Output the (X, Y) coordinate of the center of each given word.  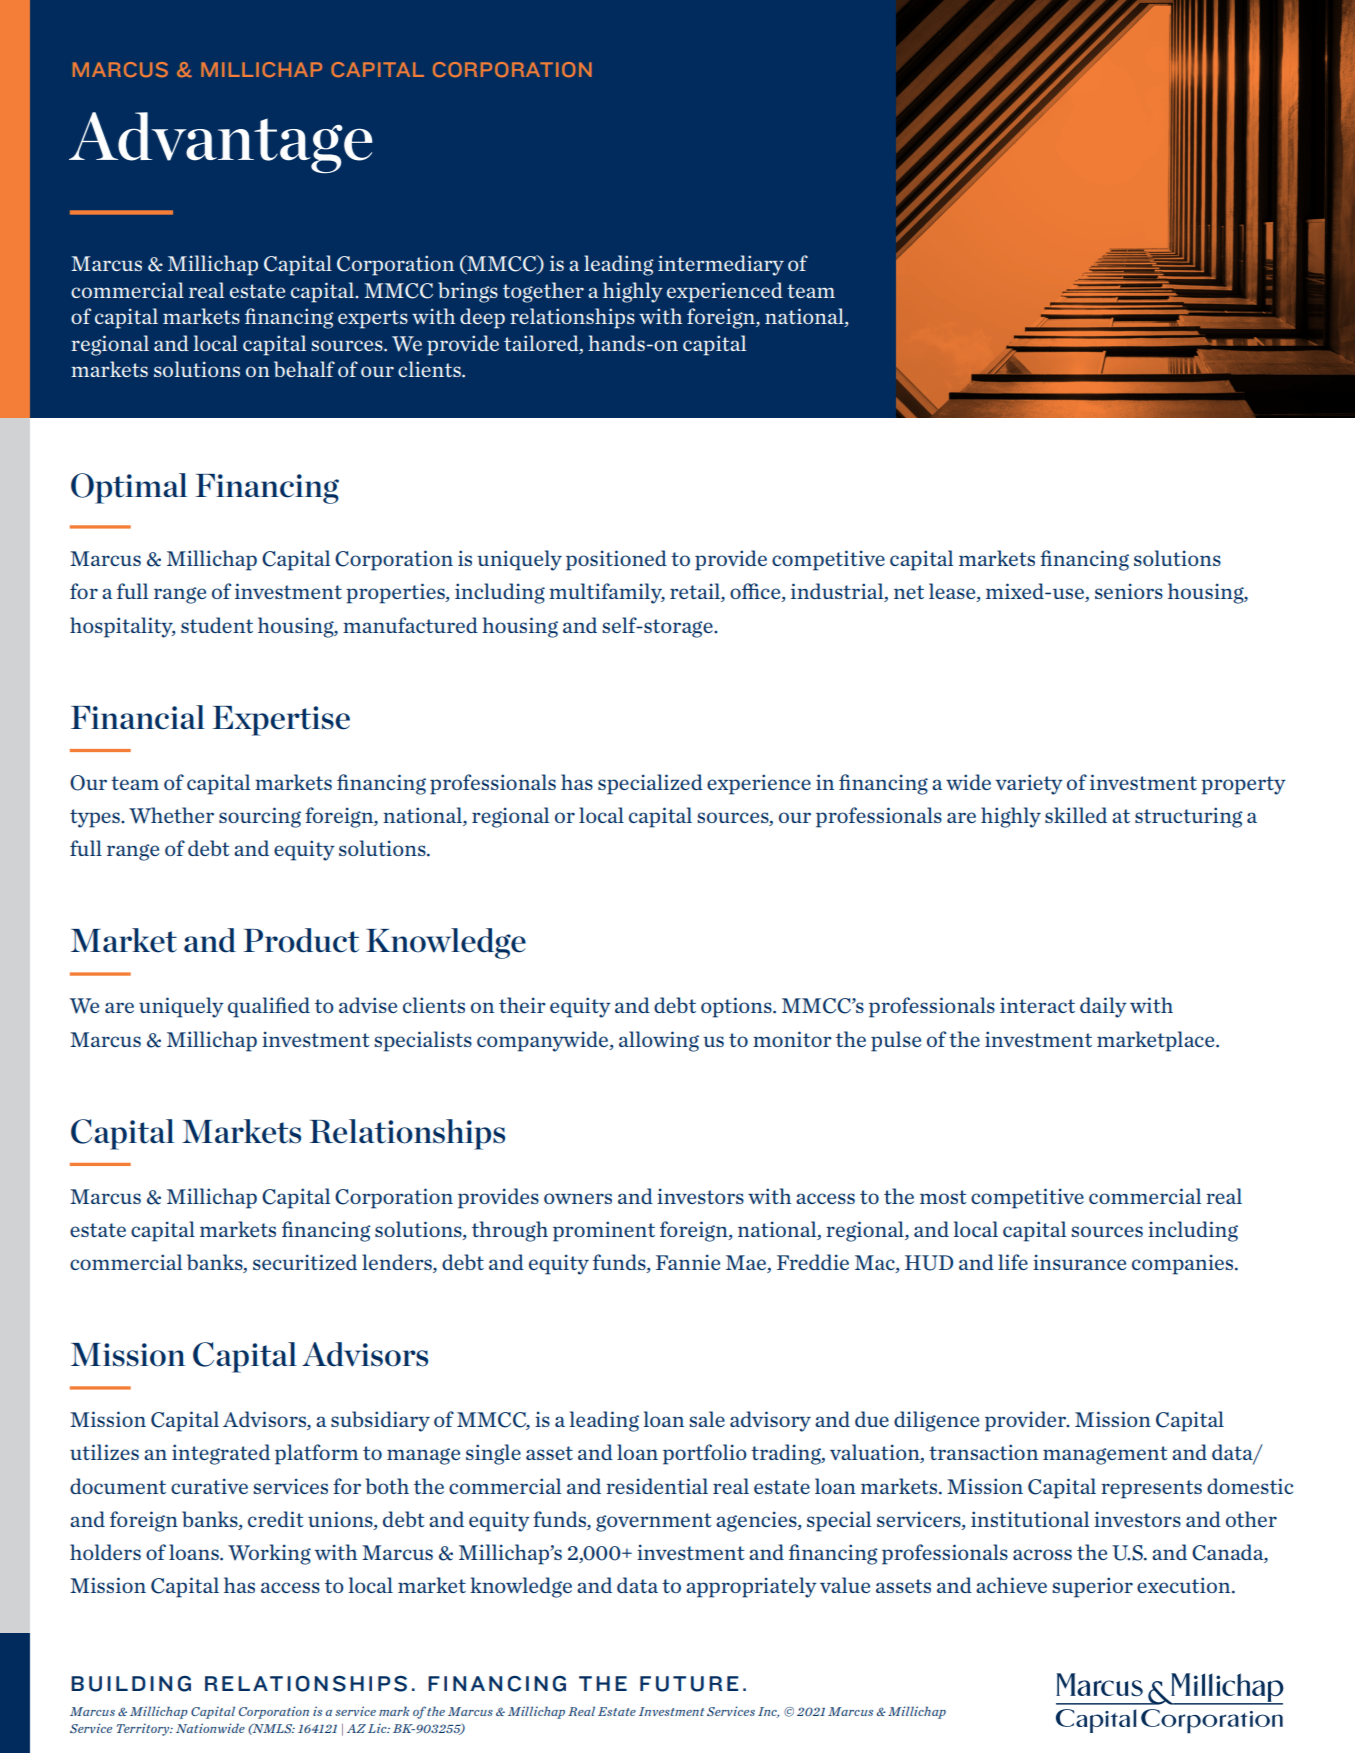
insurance (1079, 1262)
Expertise (281, 721)
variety (1029, 784)
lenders (398, 1263)
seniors (1129, 591)
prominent (604, 1231)
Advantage (221, 142)
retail (696, 592)
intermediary (721, 265)
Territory (144, 1730)
